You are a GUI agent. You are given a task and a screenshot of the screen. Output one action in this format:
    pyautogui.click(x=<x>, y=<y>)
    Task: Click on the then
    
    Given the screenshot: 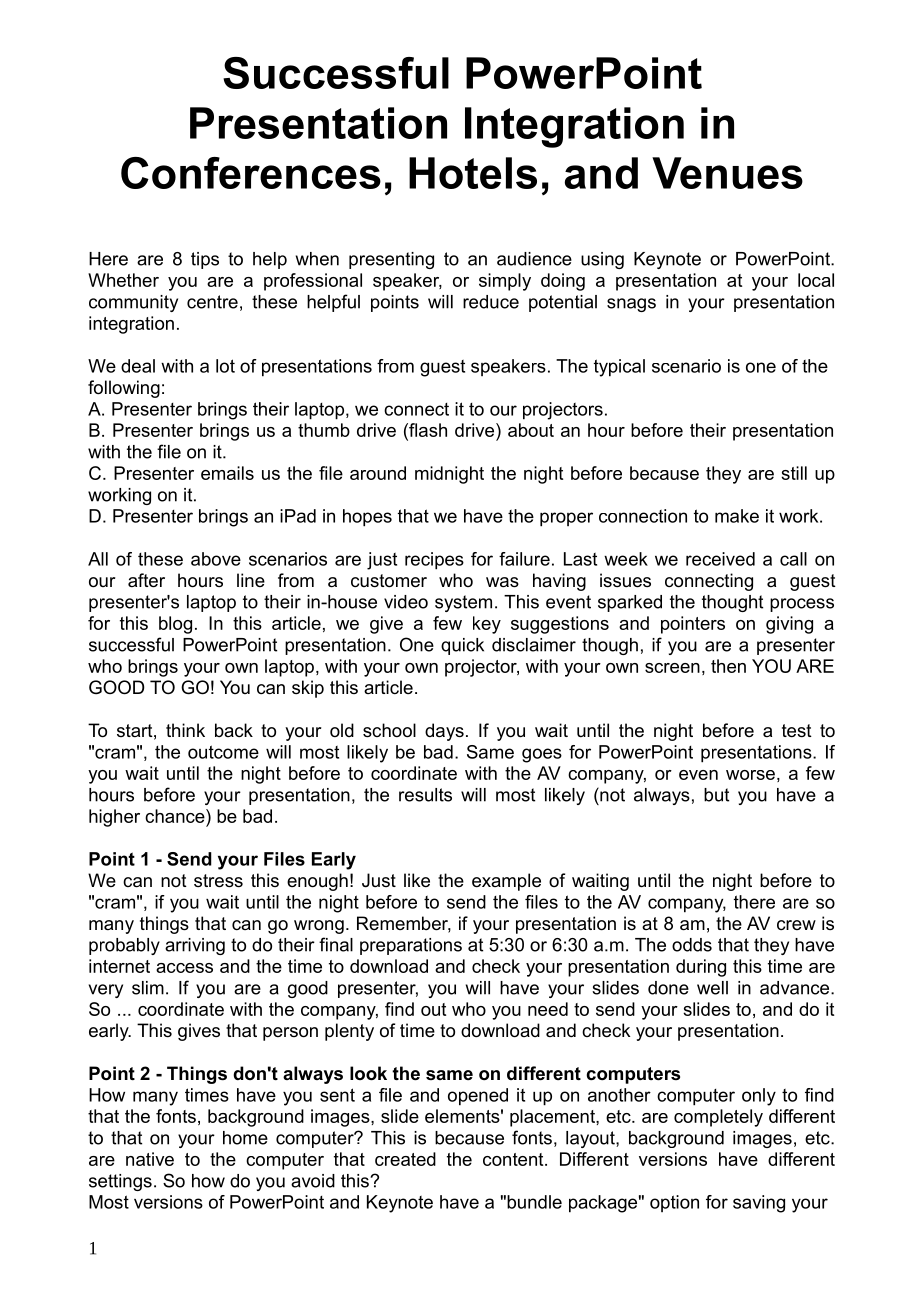 What is the action you would take?
    pyautogui.click(x=728, y=666)
